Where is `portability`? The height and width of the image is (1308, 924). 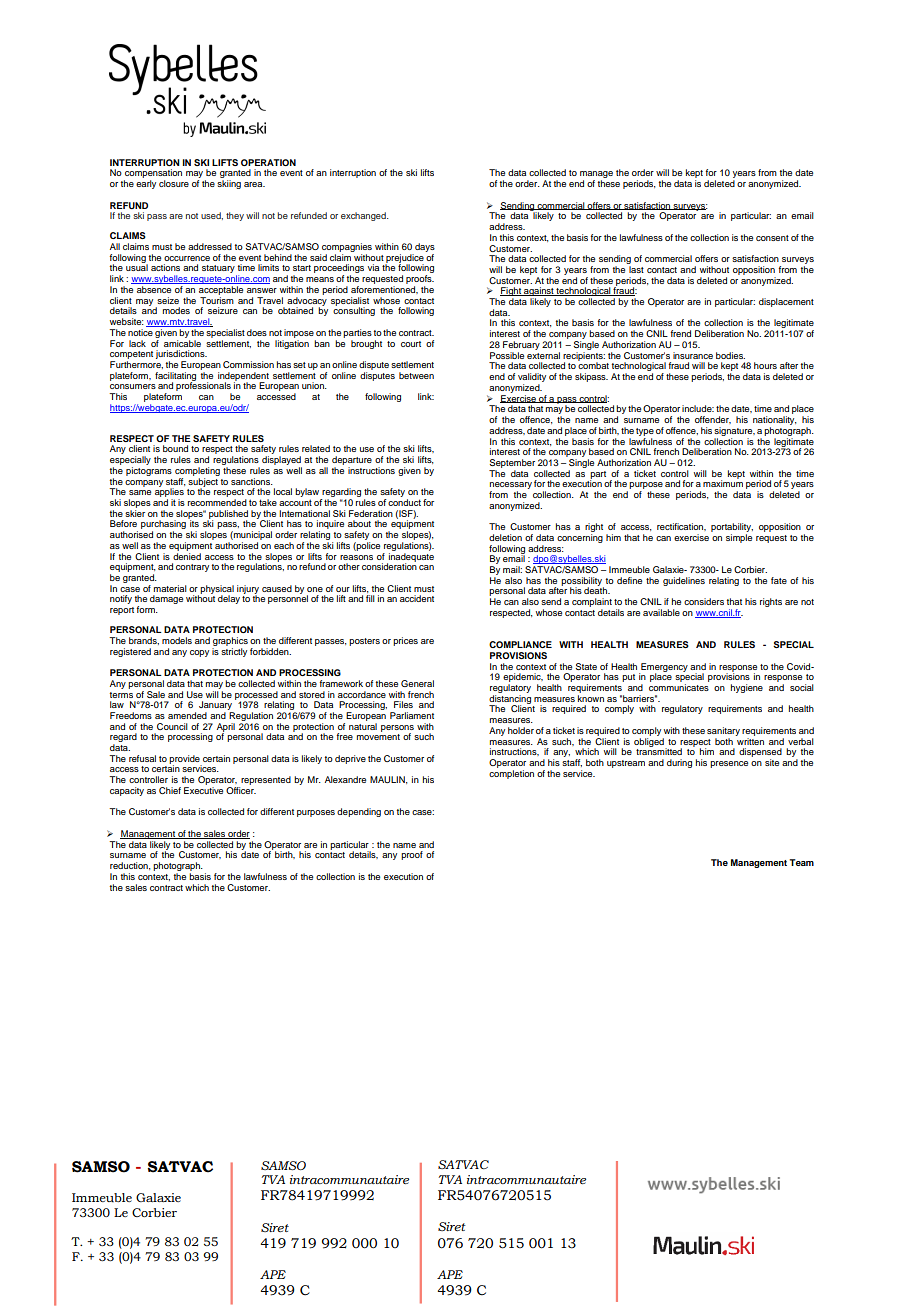 portability is located at coordinates (732, 529).
